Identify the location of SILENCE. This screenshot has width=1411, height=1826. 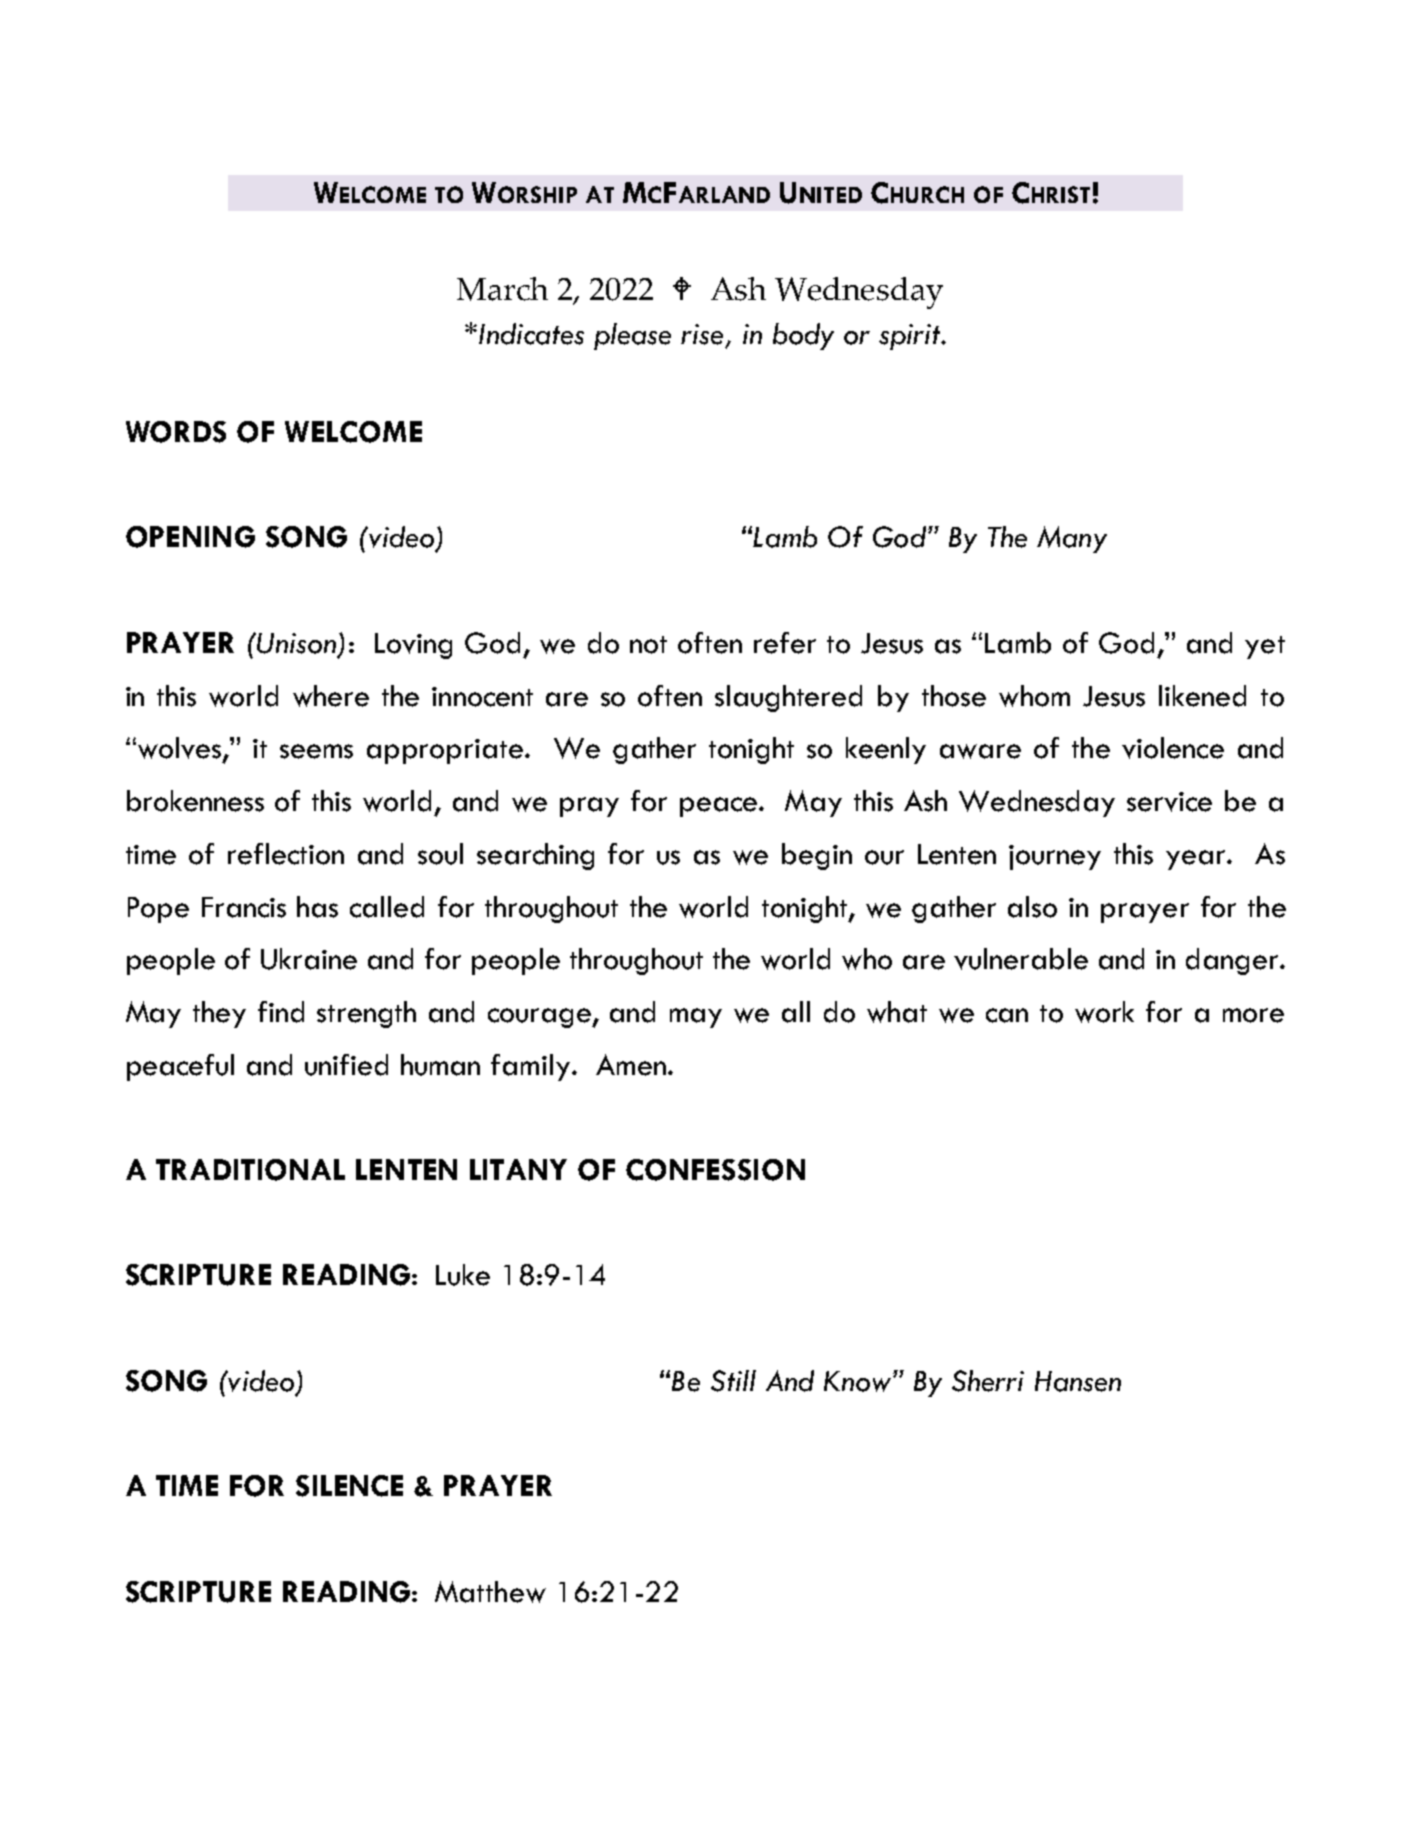
(349, 1486).
